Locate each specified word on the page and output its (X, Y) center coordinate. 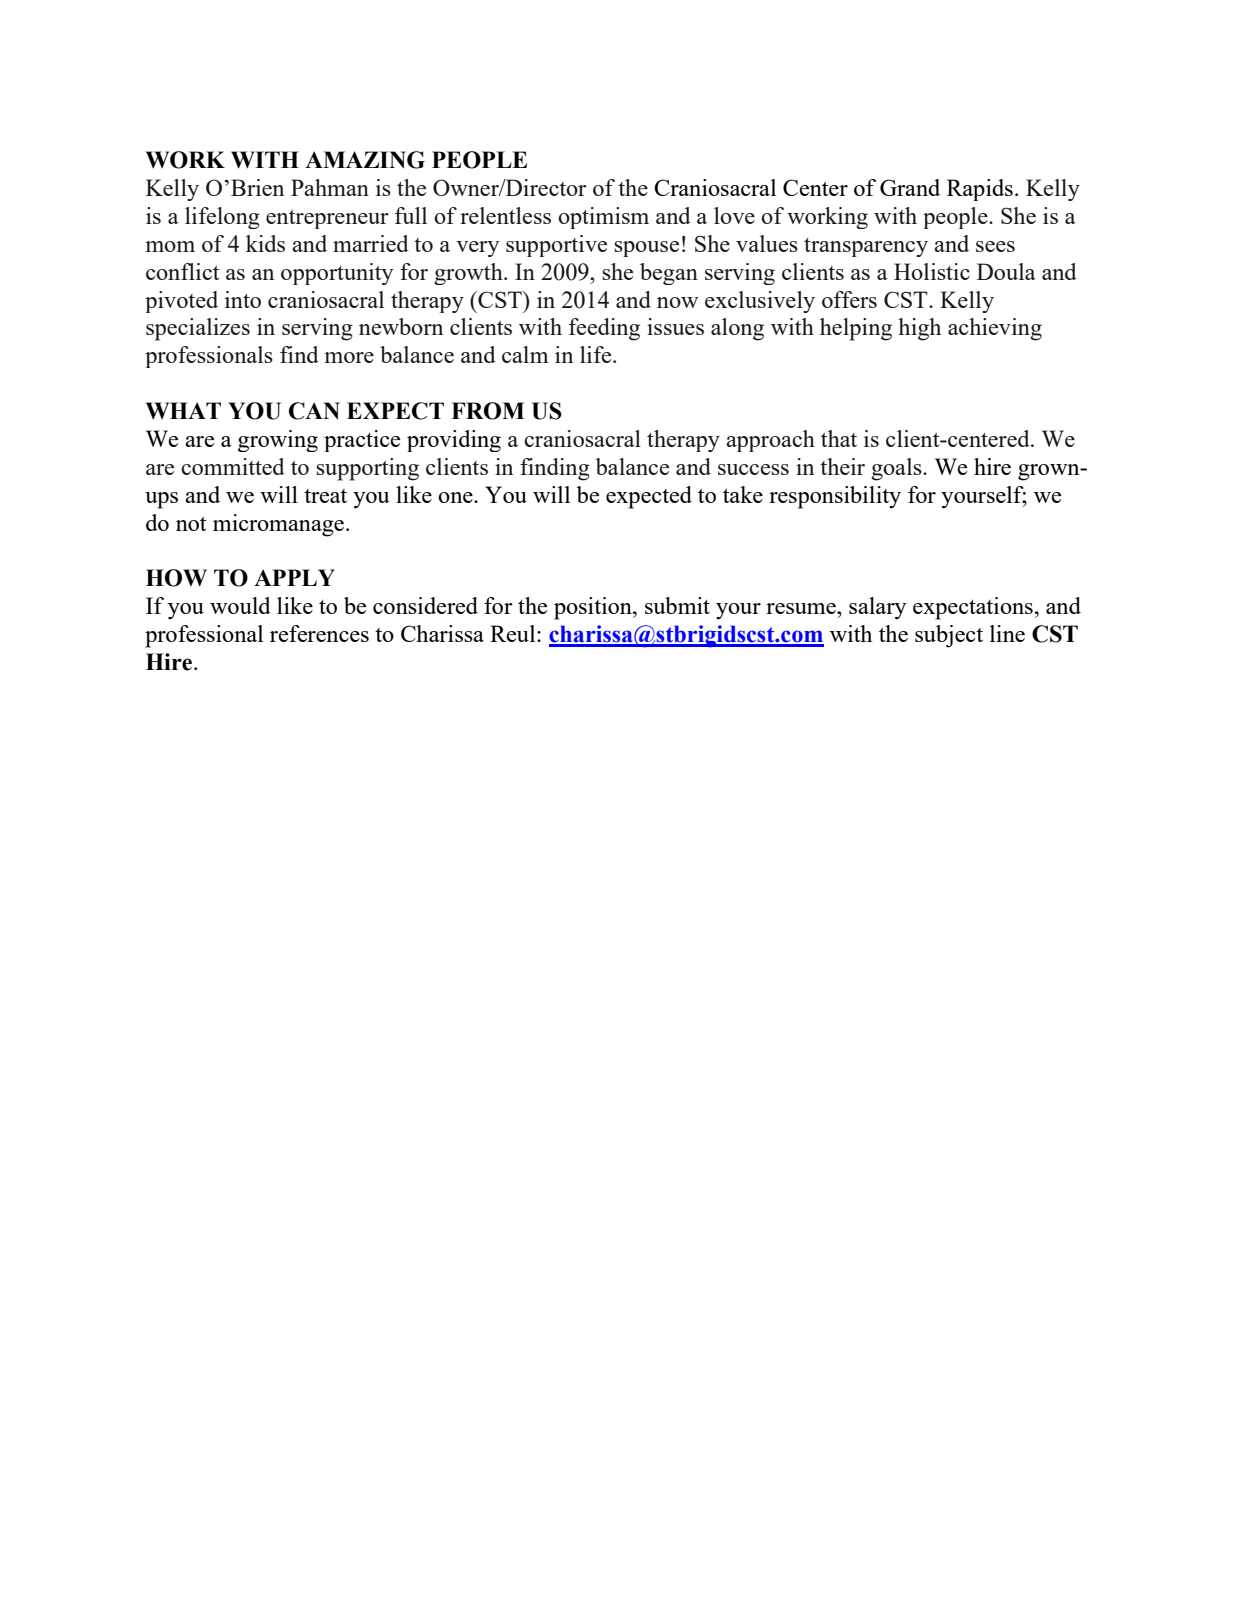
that (839, 438)
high (919, 329)
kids (265, 243)
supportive (556, 246)
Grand (910, 187)
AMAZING (365, 160)
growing (278, 441)
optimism (603, 218)
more (349, 357)
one (456, 497)
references (319, 633)
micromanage (280, 525)
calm (525, 354)
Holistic (932, 271)
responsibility (835, 497)
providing (454, 441)
